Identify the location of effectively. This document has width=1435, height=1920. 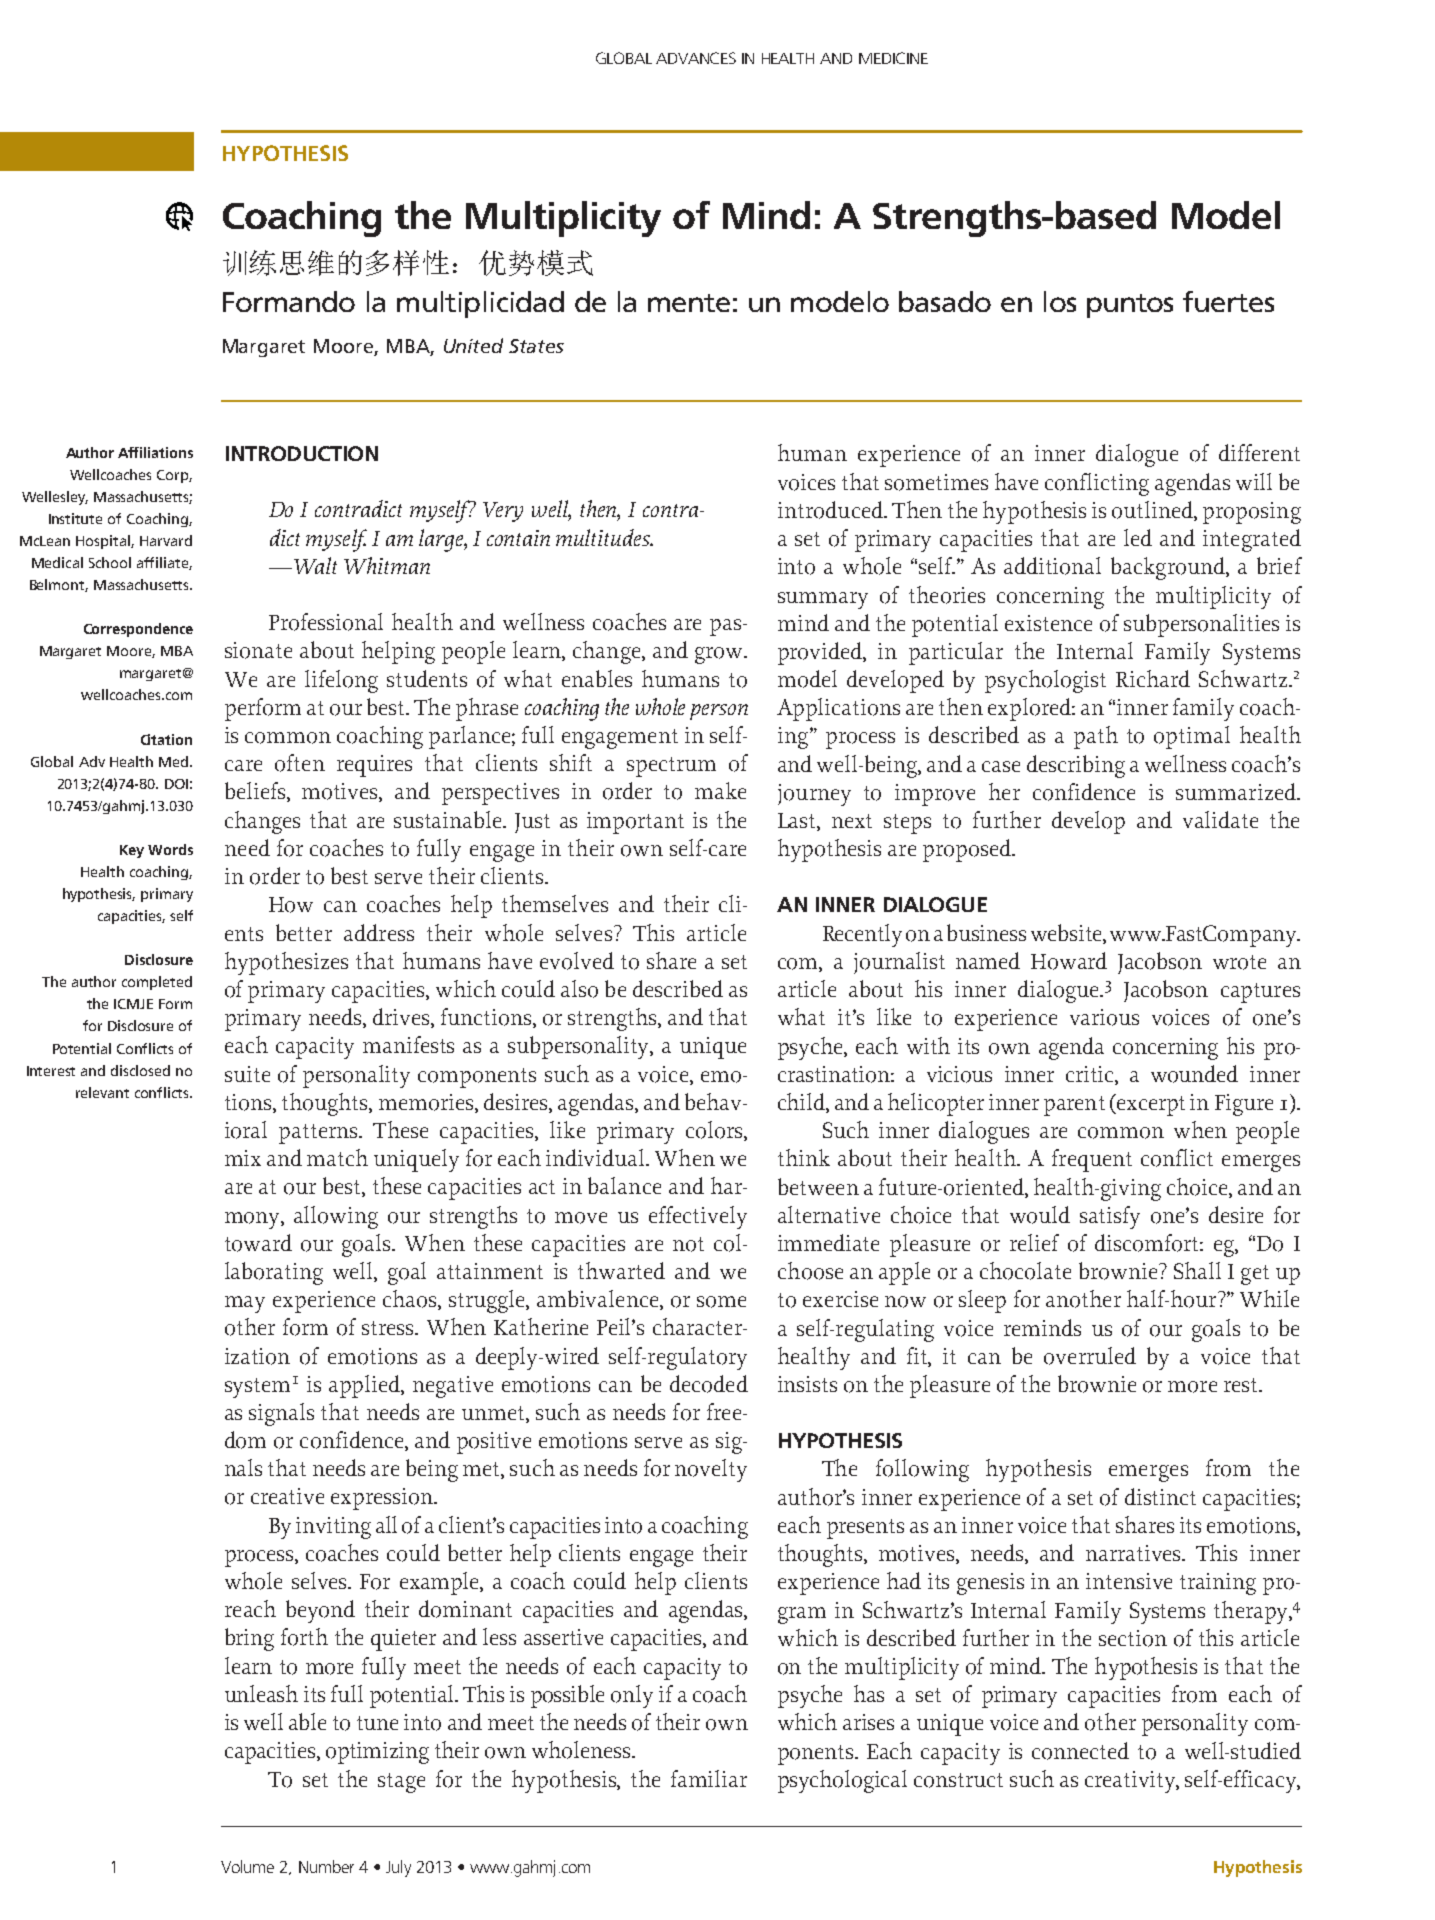
(698, 1217).
